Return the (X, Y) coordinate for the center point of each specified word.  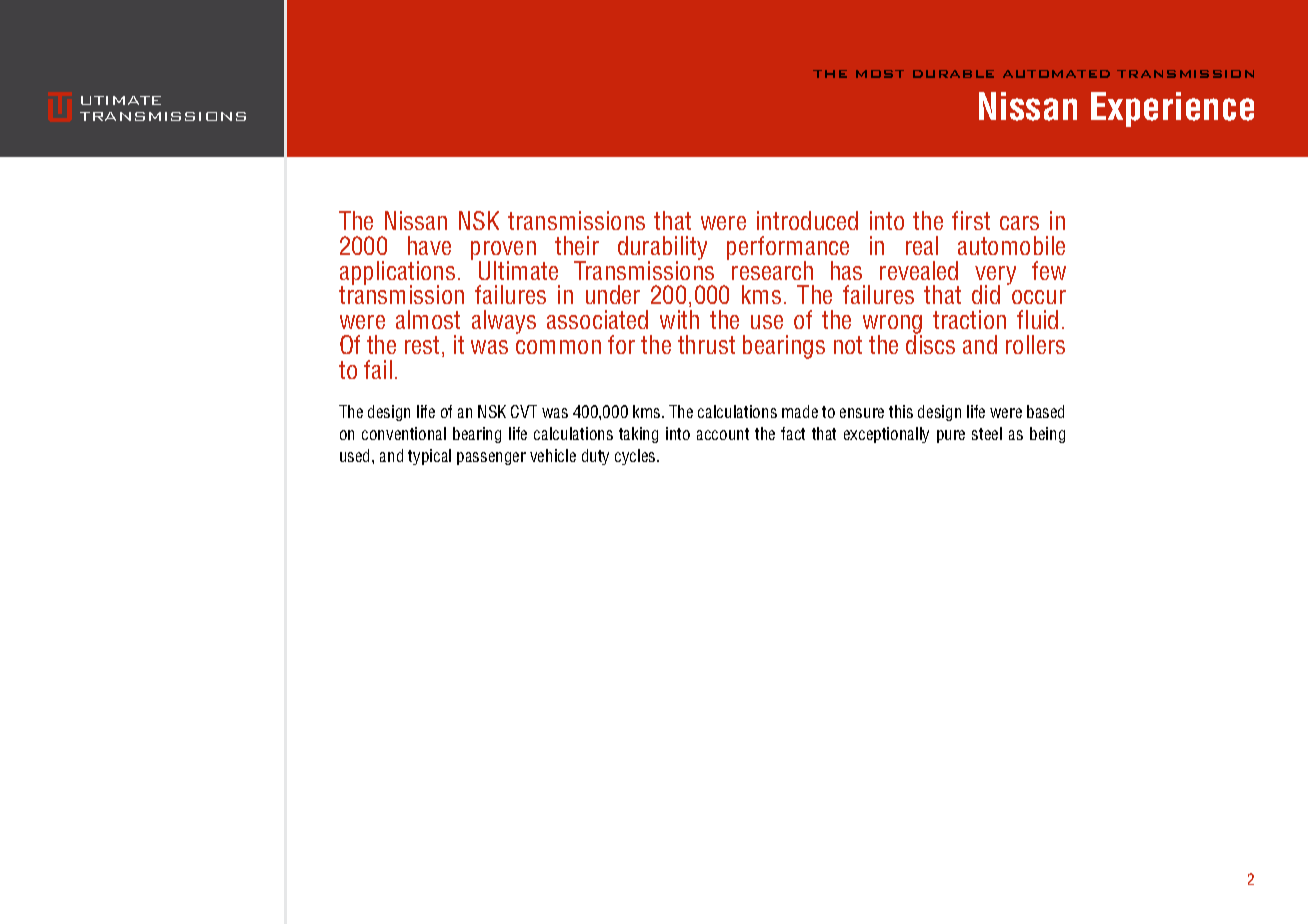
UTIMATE (121, 100)
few (1049, 270)
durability (662, 249)
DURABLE (953, 74)
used (356, 455)
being (1047, 435)
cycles (636, 457)
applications (397, 274)
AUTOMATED (1056, 74)
